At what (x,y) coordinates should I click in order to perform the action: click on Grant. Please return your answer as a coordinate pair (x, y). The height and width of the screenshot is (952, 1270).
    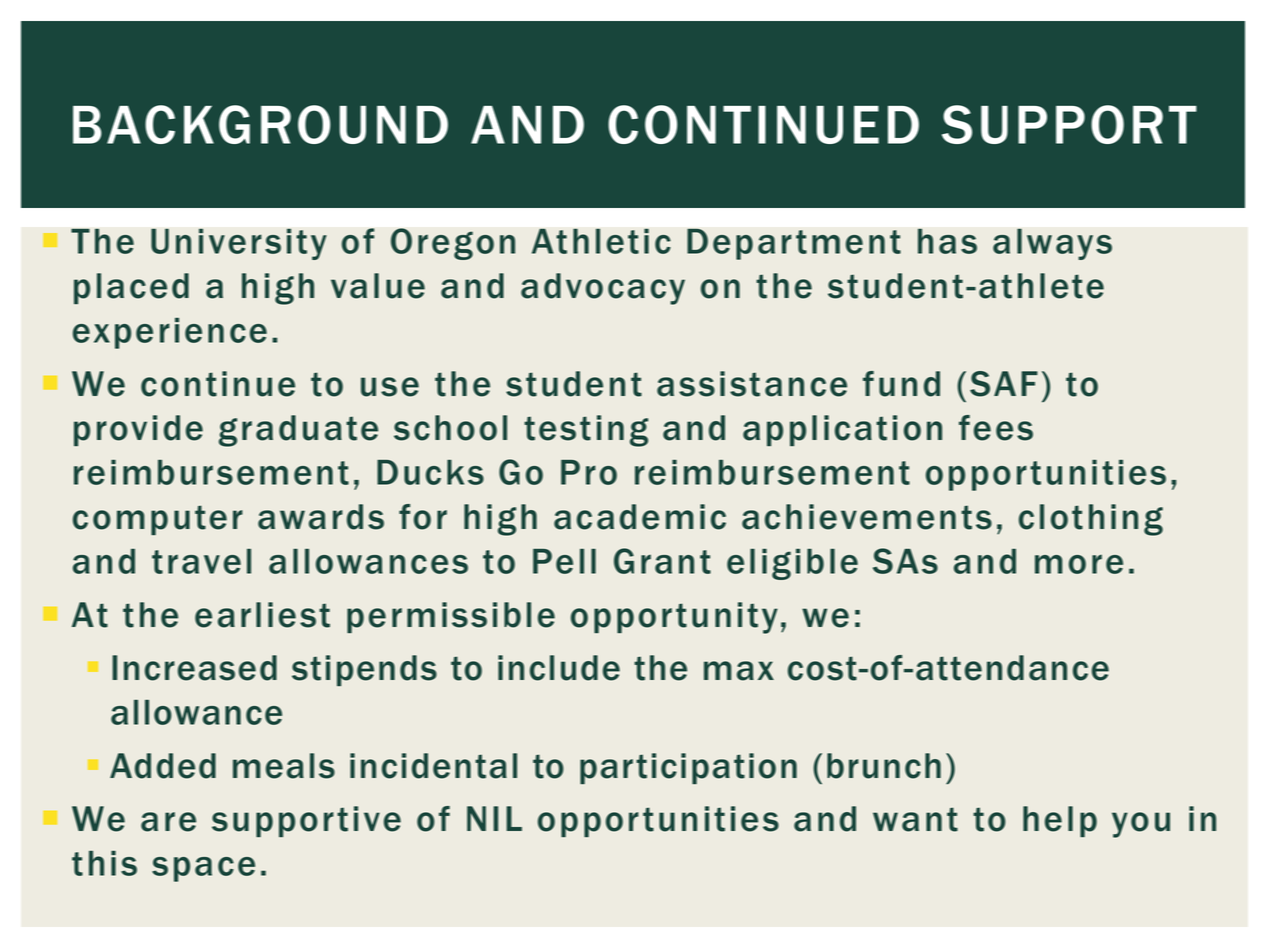
    Looking at the image, I should click on (662, 561).
